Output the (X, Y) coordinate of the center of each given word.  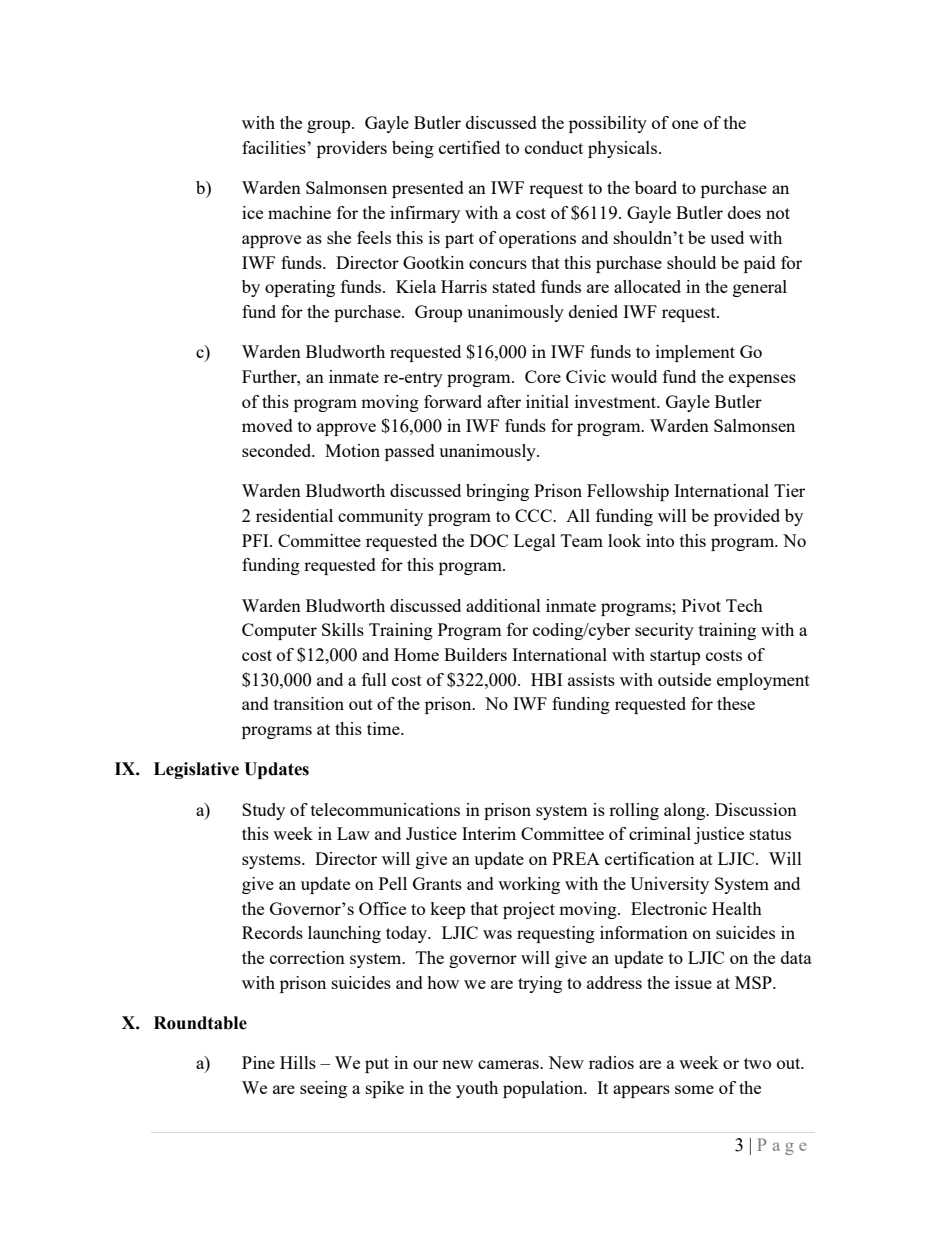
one (685, 124)
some (694, 1089)
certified (469, 147)
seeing (323, 1089)
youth (477, 1089)
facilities (275, 147)
